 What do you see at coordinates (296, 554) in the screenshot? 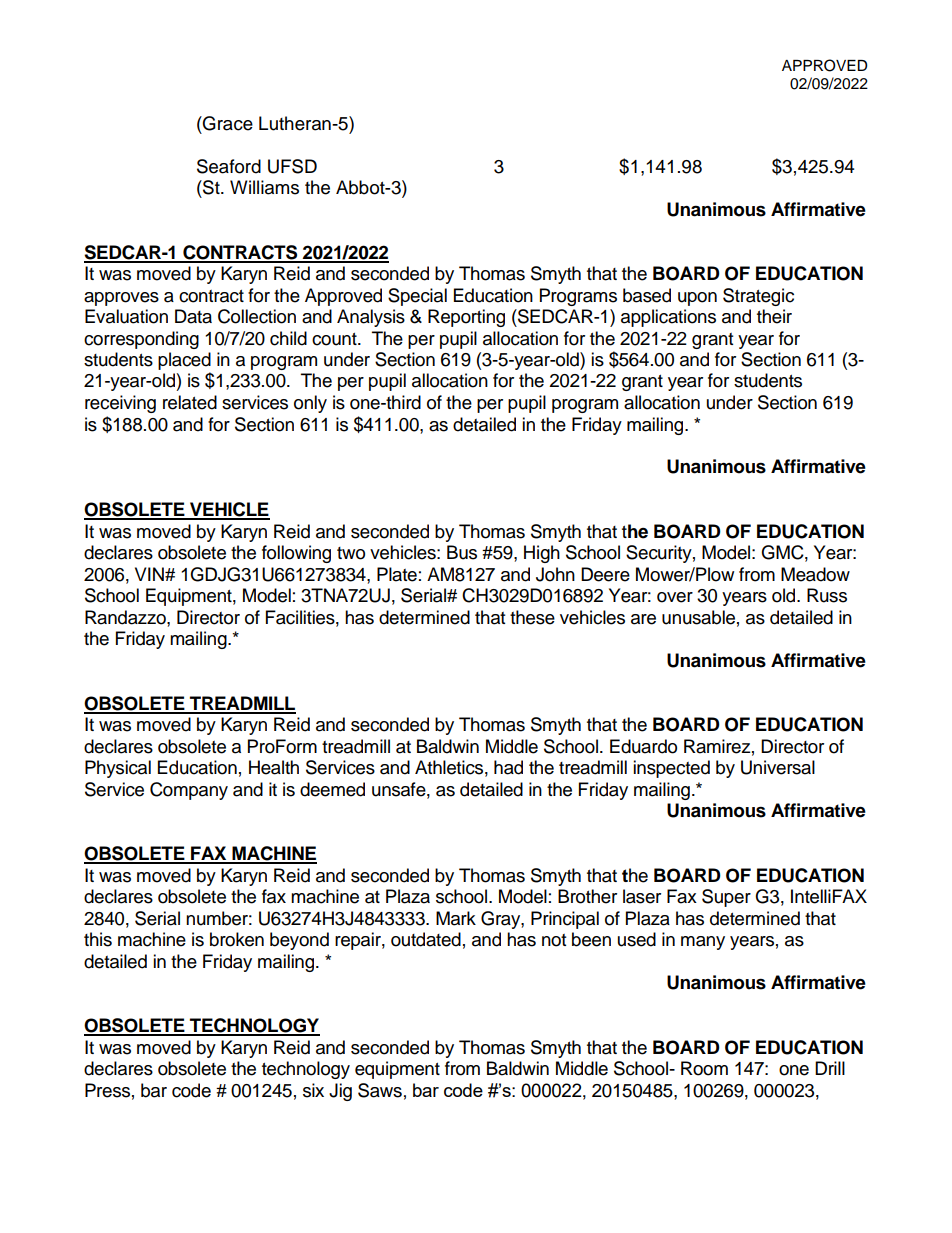
I see `following` at bounding box center [296, 554].
